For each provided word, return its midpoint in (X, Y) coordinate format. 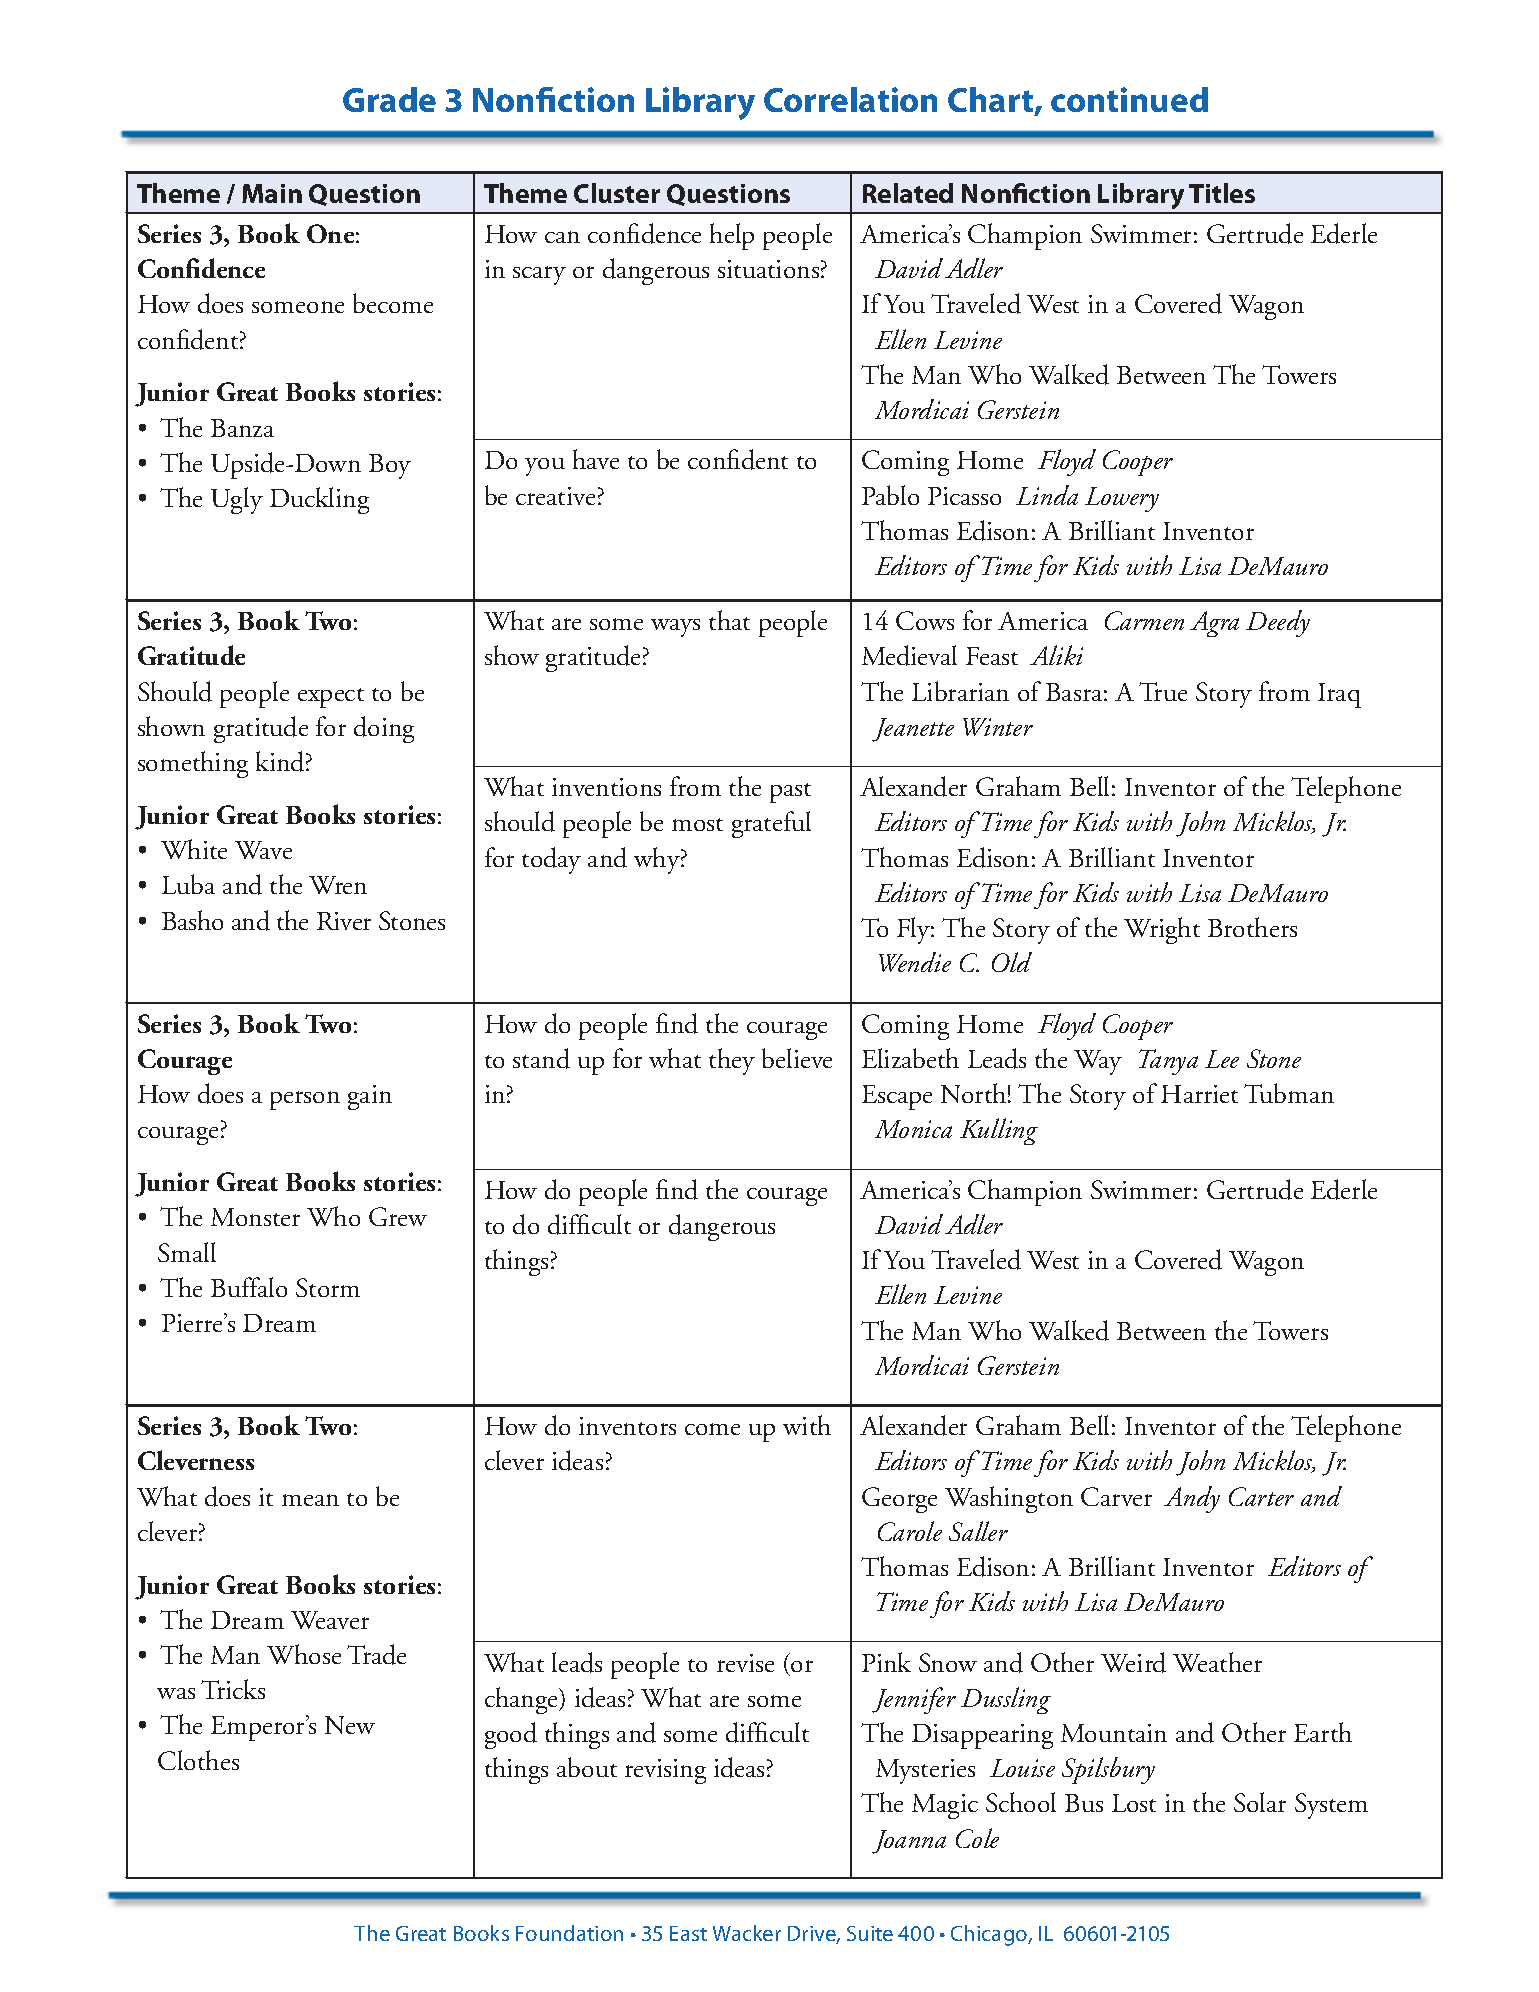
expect (331, 698)
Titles (1222, 193)
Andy (1192, 1499)
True (1163, 691)
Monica (913, 1129)
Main (272, 193)
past (790, 793)
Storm (328, 1287)
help (732, 236)
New (350, 1725)
